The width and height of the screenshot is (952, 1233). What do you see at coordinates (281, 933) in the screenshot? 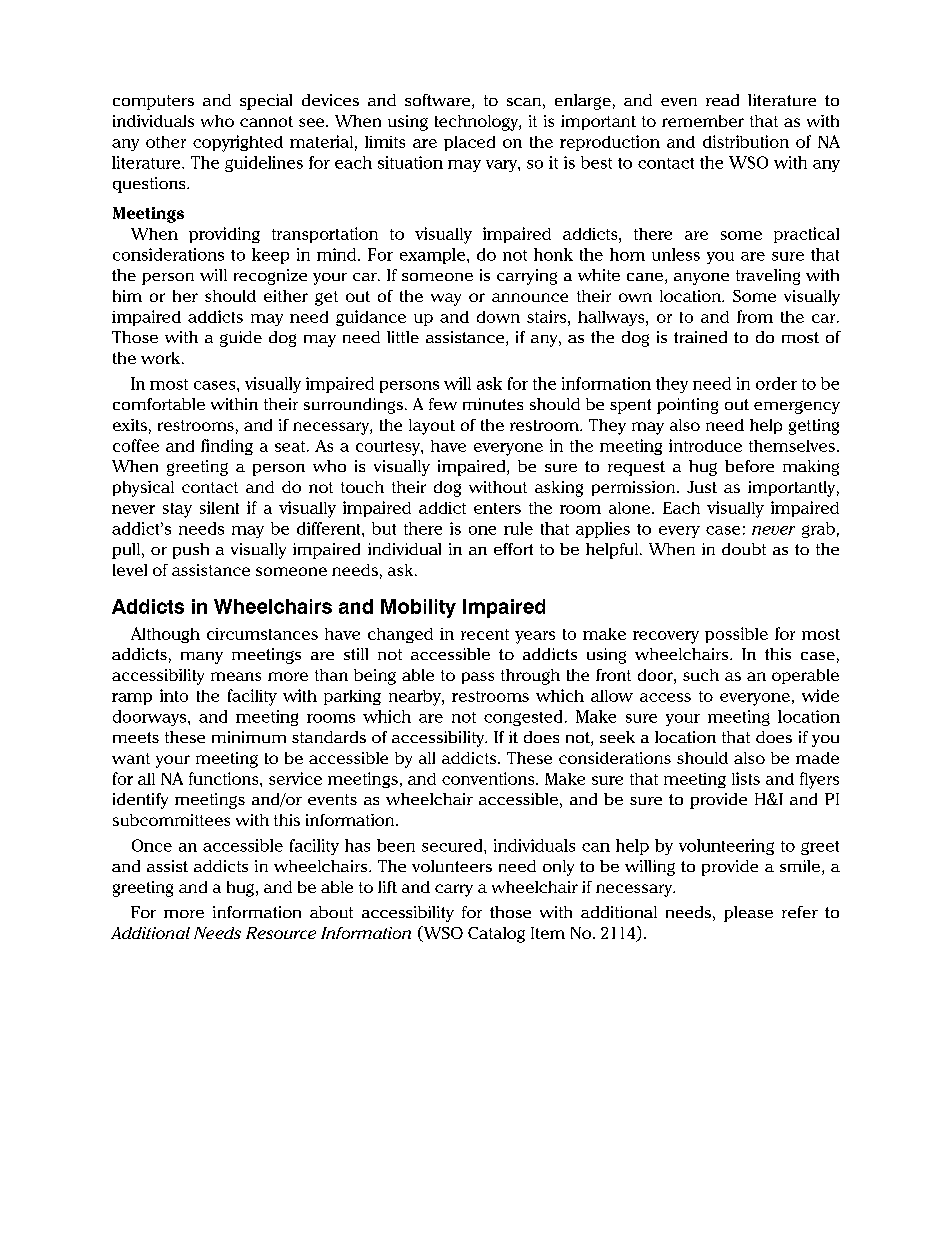
I see `Resource` at bounding box center [281, 933].
